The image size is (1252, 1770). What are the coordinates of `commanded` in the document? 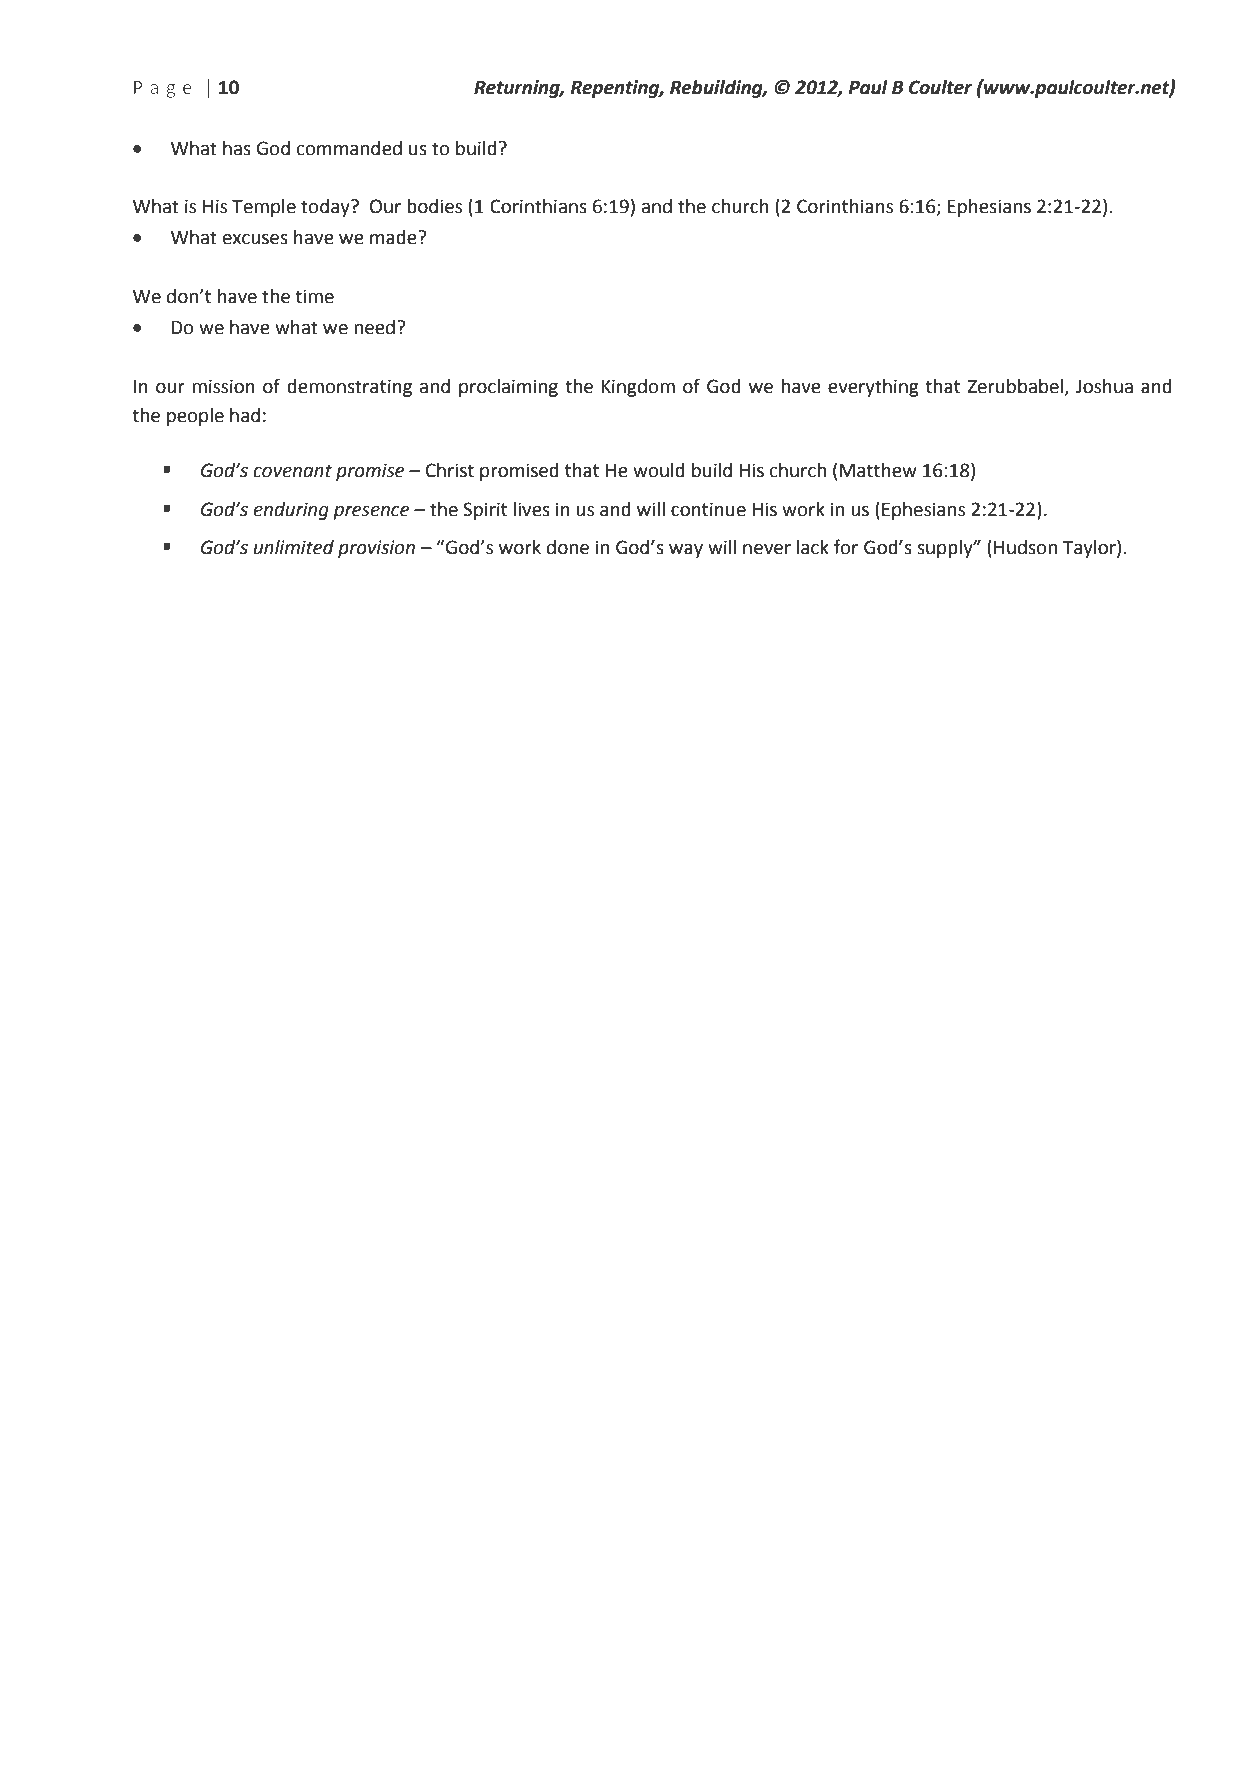 It's located at (349, 148).
